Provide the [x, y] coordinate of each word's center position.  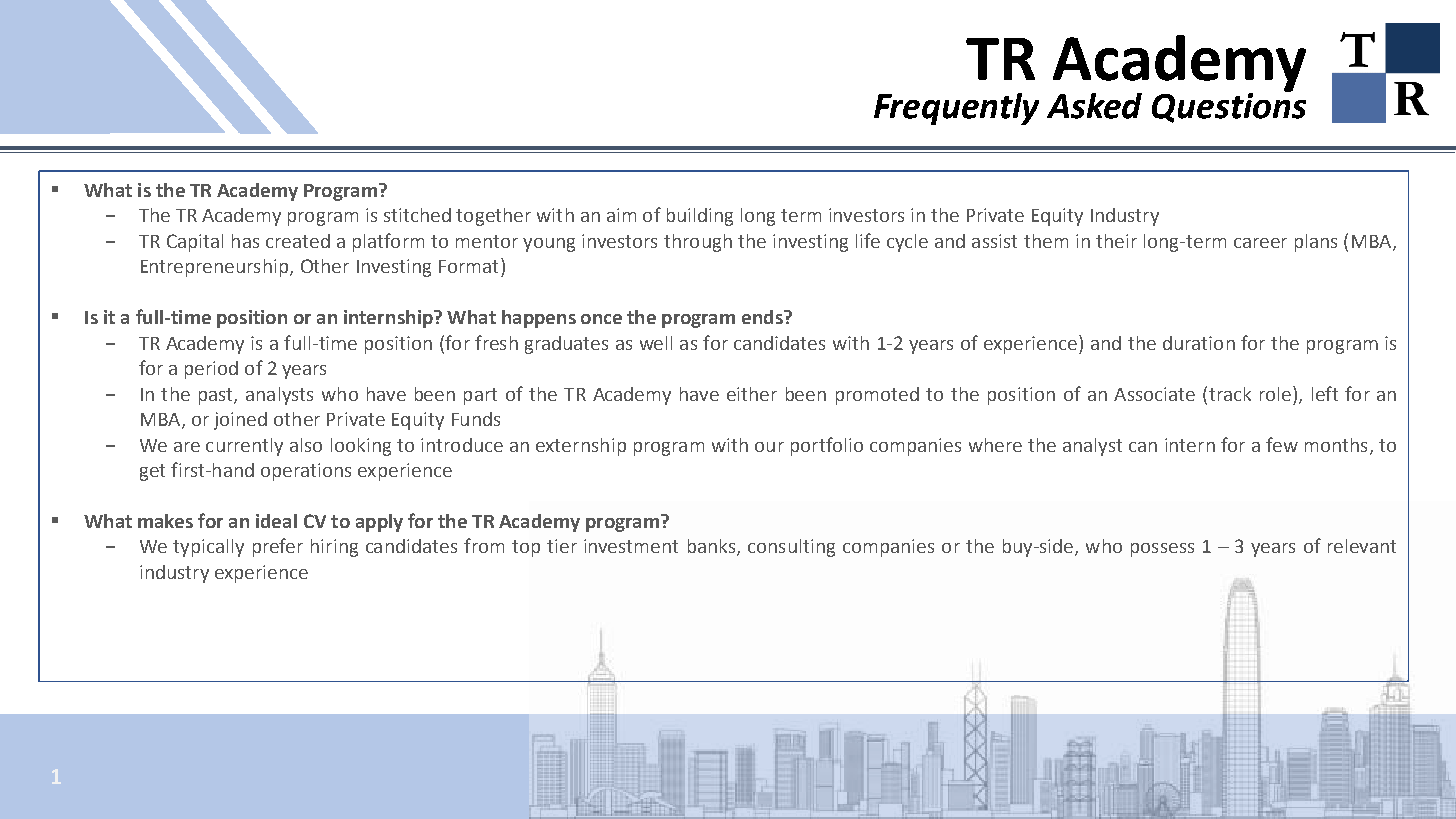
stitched [417, 215]
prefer [278, 547]
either [752, 394]
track [1230, 394]
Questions [1229, 107]
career [1260, 243]
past [217, 396]
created [298, 241]
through [698, 243]
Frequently [956, 109]
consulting [791, 548]
